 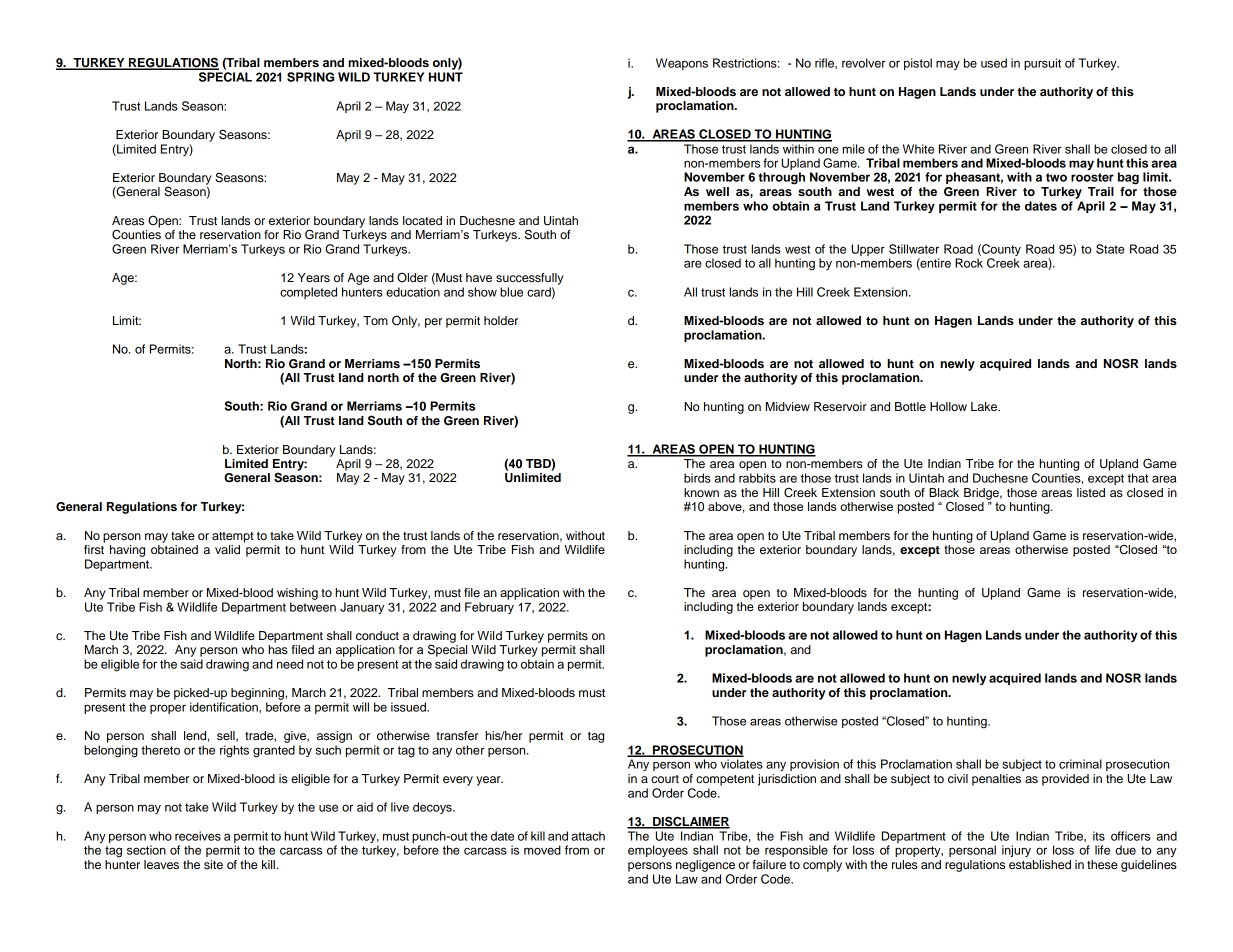 I want to click on completed, so click(x=308, y=293).
